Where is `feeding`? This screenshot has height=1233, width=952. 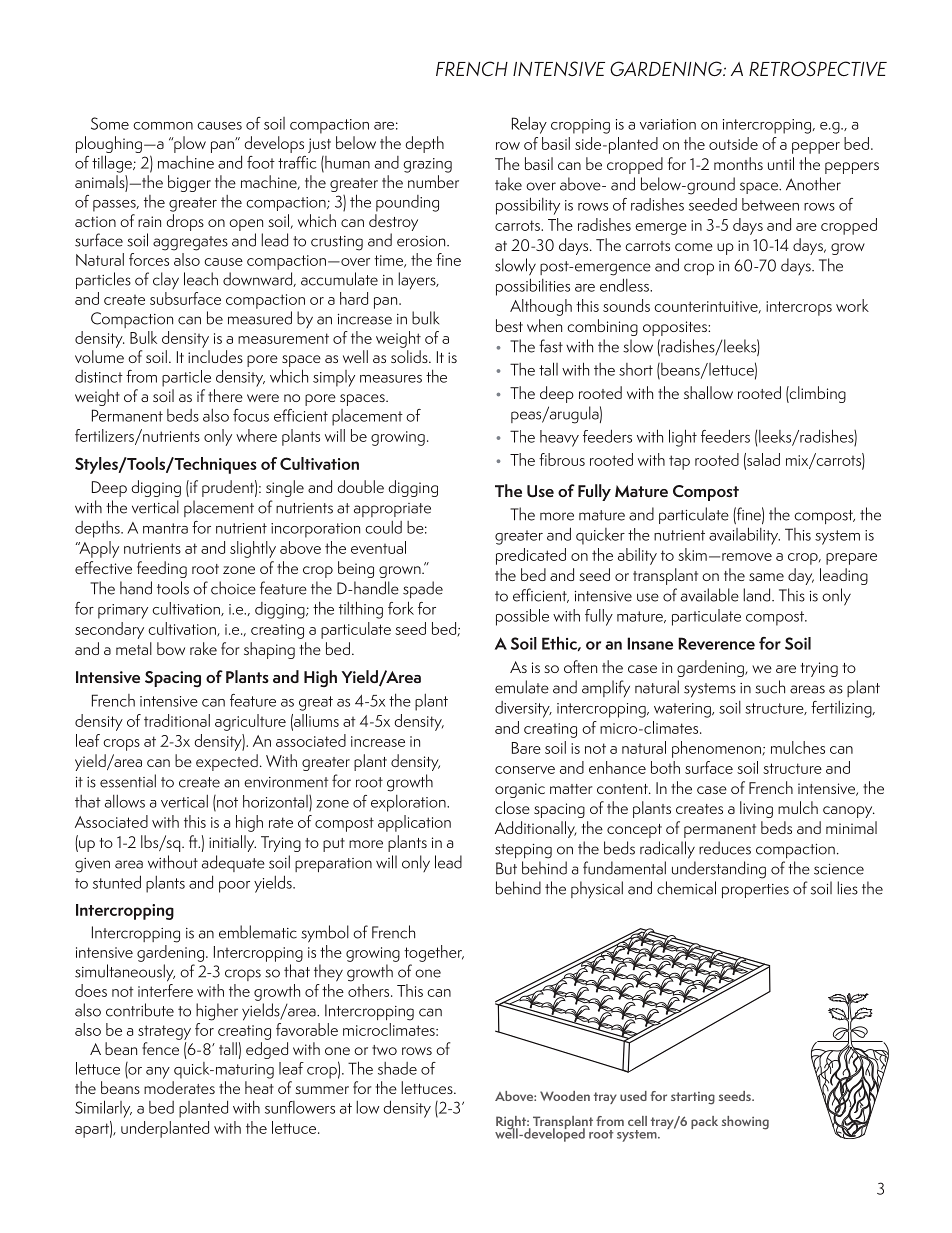 feeding is located at coordinates (162, 569).
